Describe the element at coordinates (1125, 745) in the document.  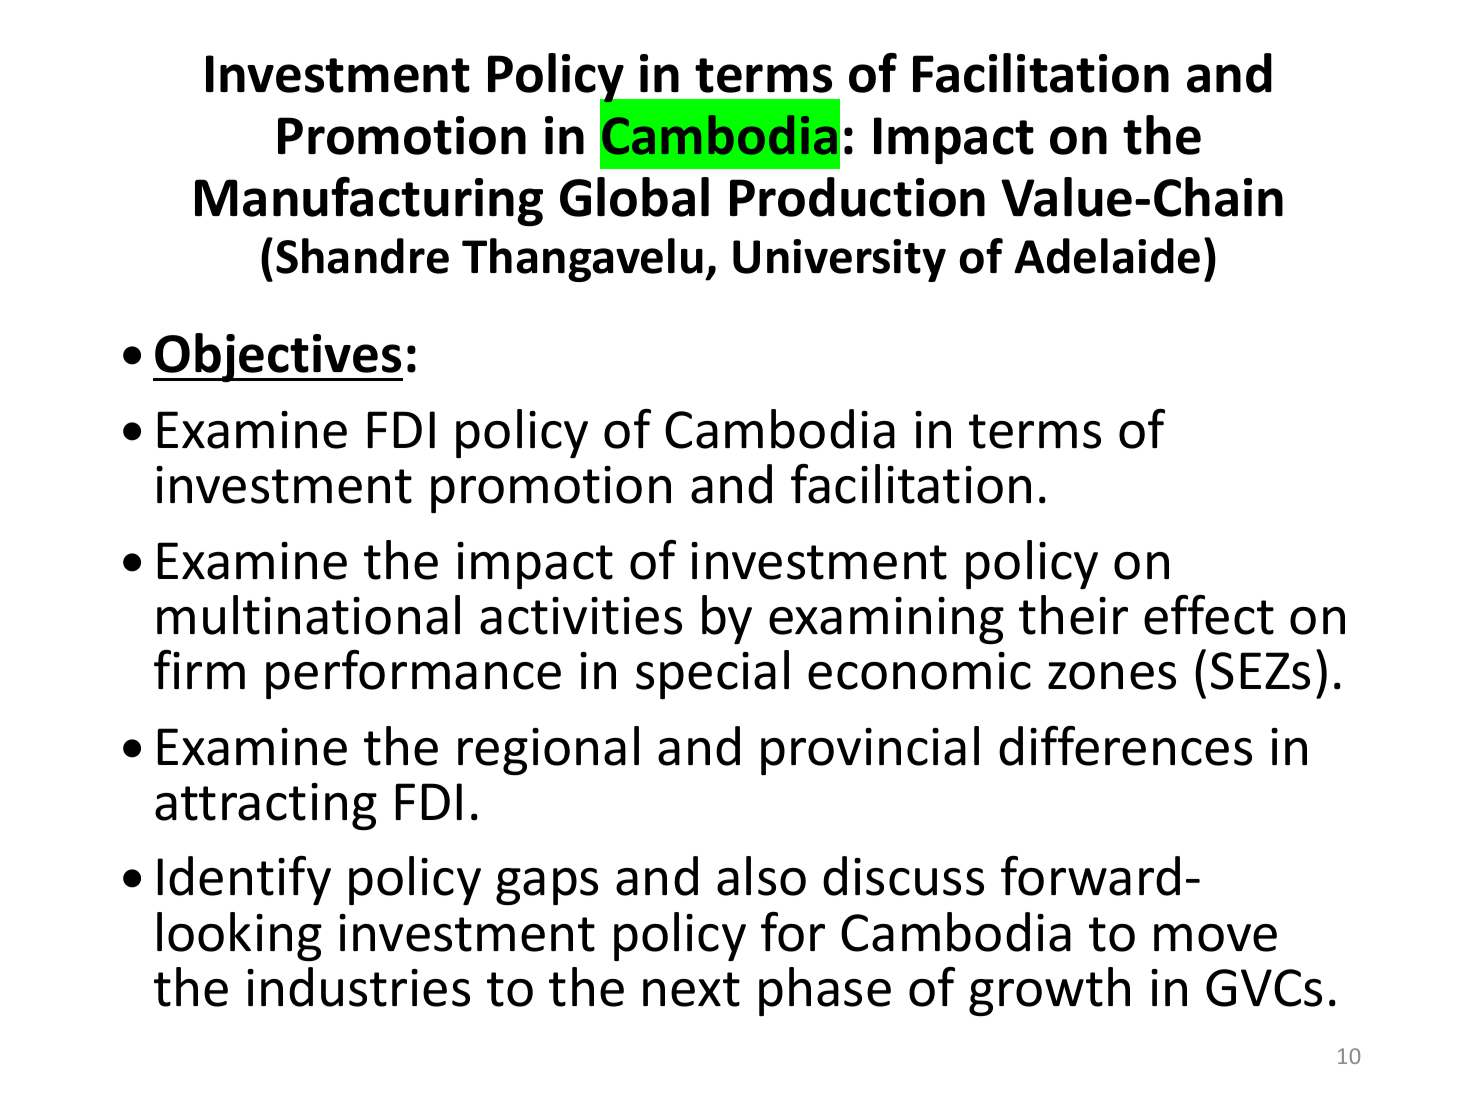
I see `differences` at that location.
